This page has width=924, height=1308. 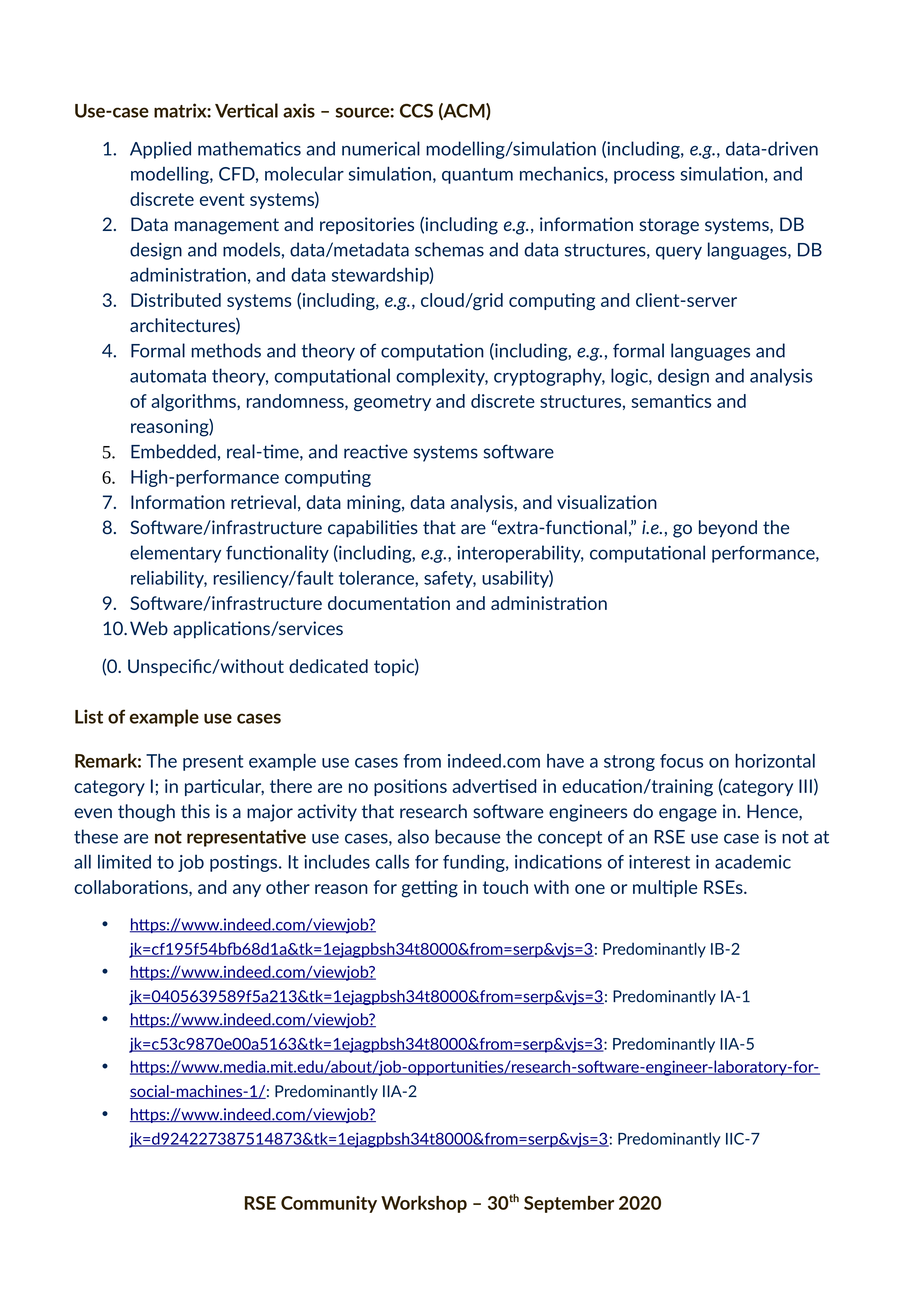 I want to click on Workshop, so click(x=424, y=1204).
